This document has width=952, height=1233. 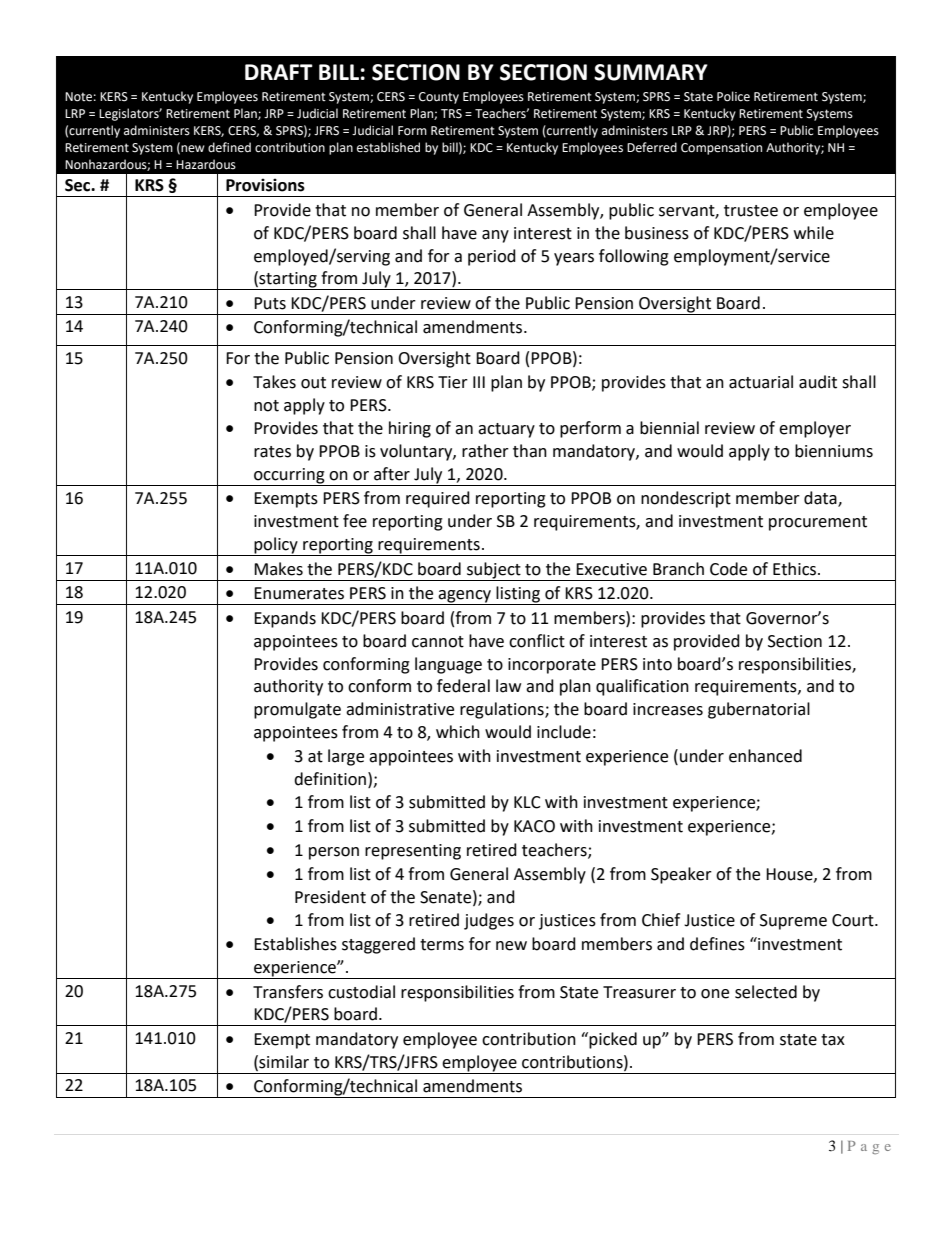 I want to click on County, so click(x=439, y=98).
